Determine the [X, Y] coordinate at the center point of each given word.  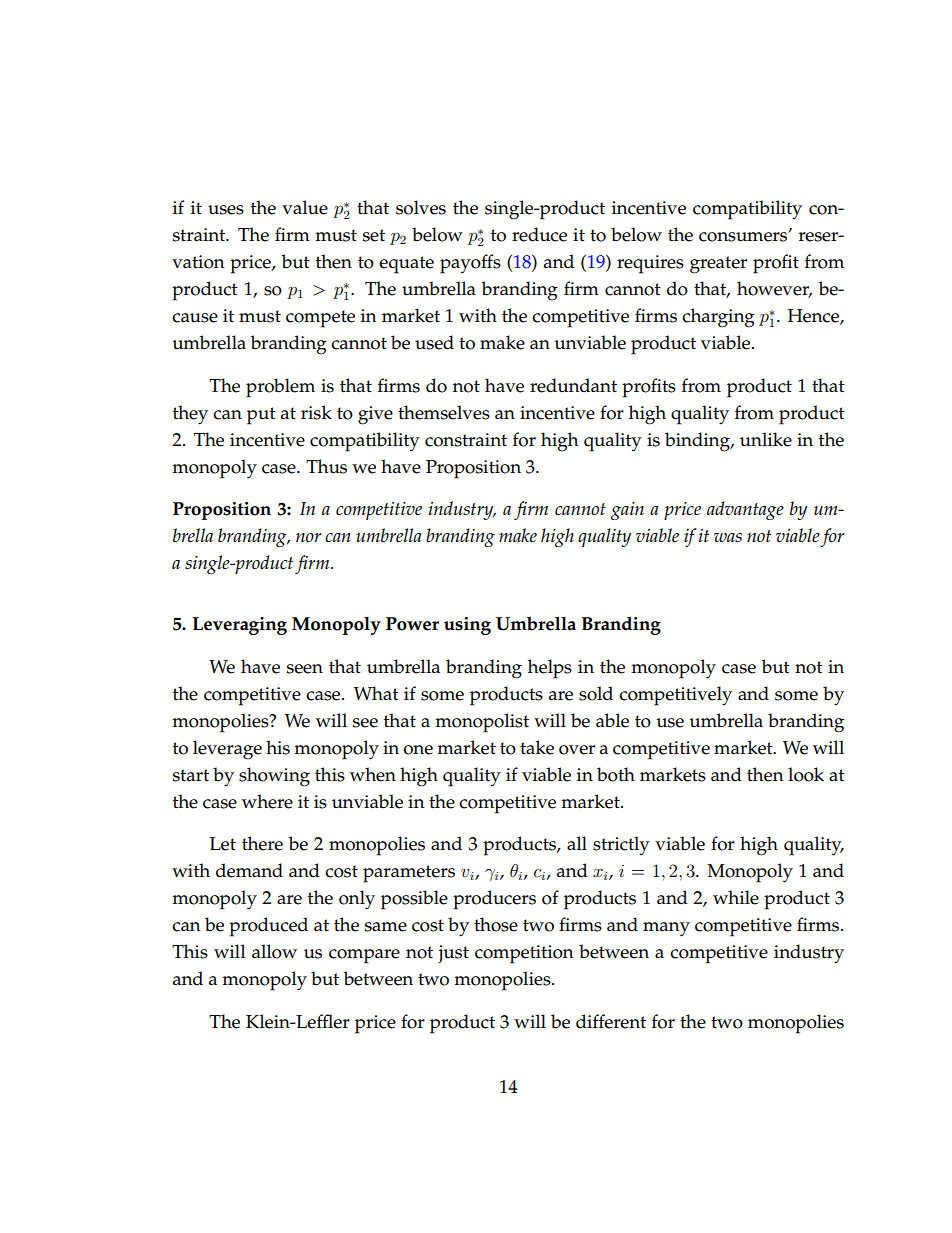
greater [718, 265]
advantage [745, 510]
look [806, 774]
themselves [444, 412]
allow [274, 951]
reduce [539, 234]
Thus [326, 466]
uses [226, 210]
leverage [227, 750]
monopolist [482, 723]
